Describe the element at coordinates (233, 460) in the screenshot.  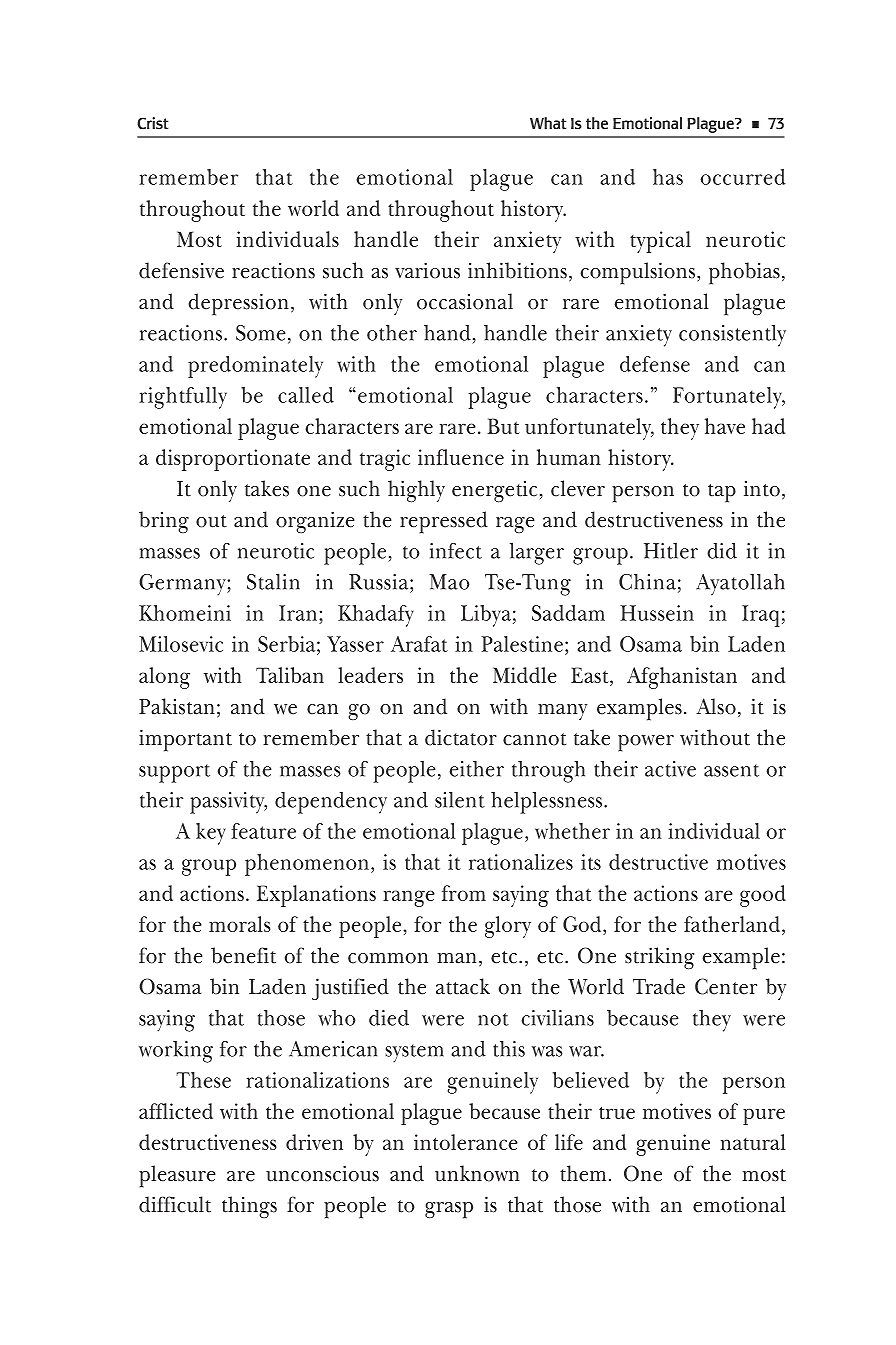
I see `disproportionate` at that location.
